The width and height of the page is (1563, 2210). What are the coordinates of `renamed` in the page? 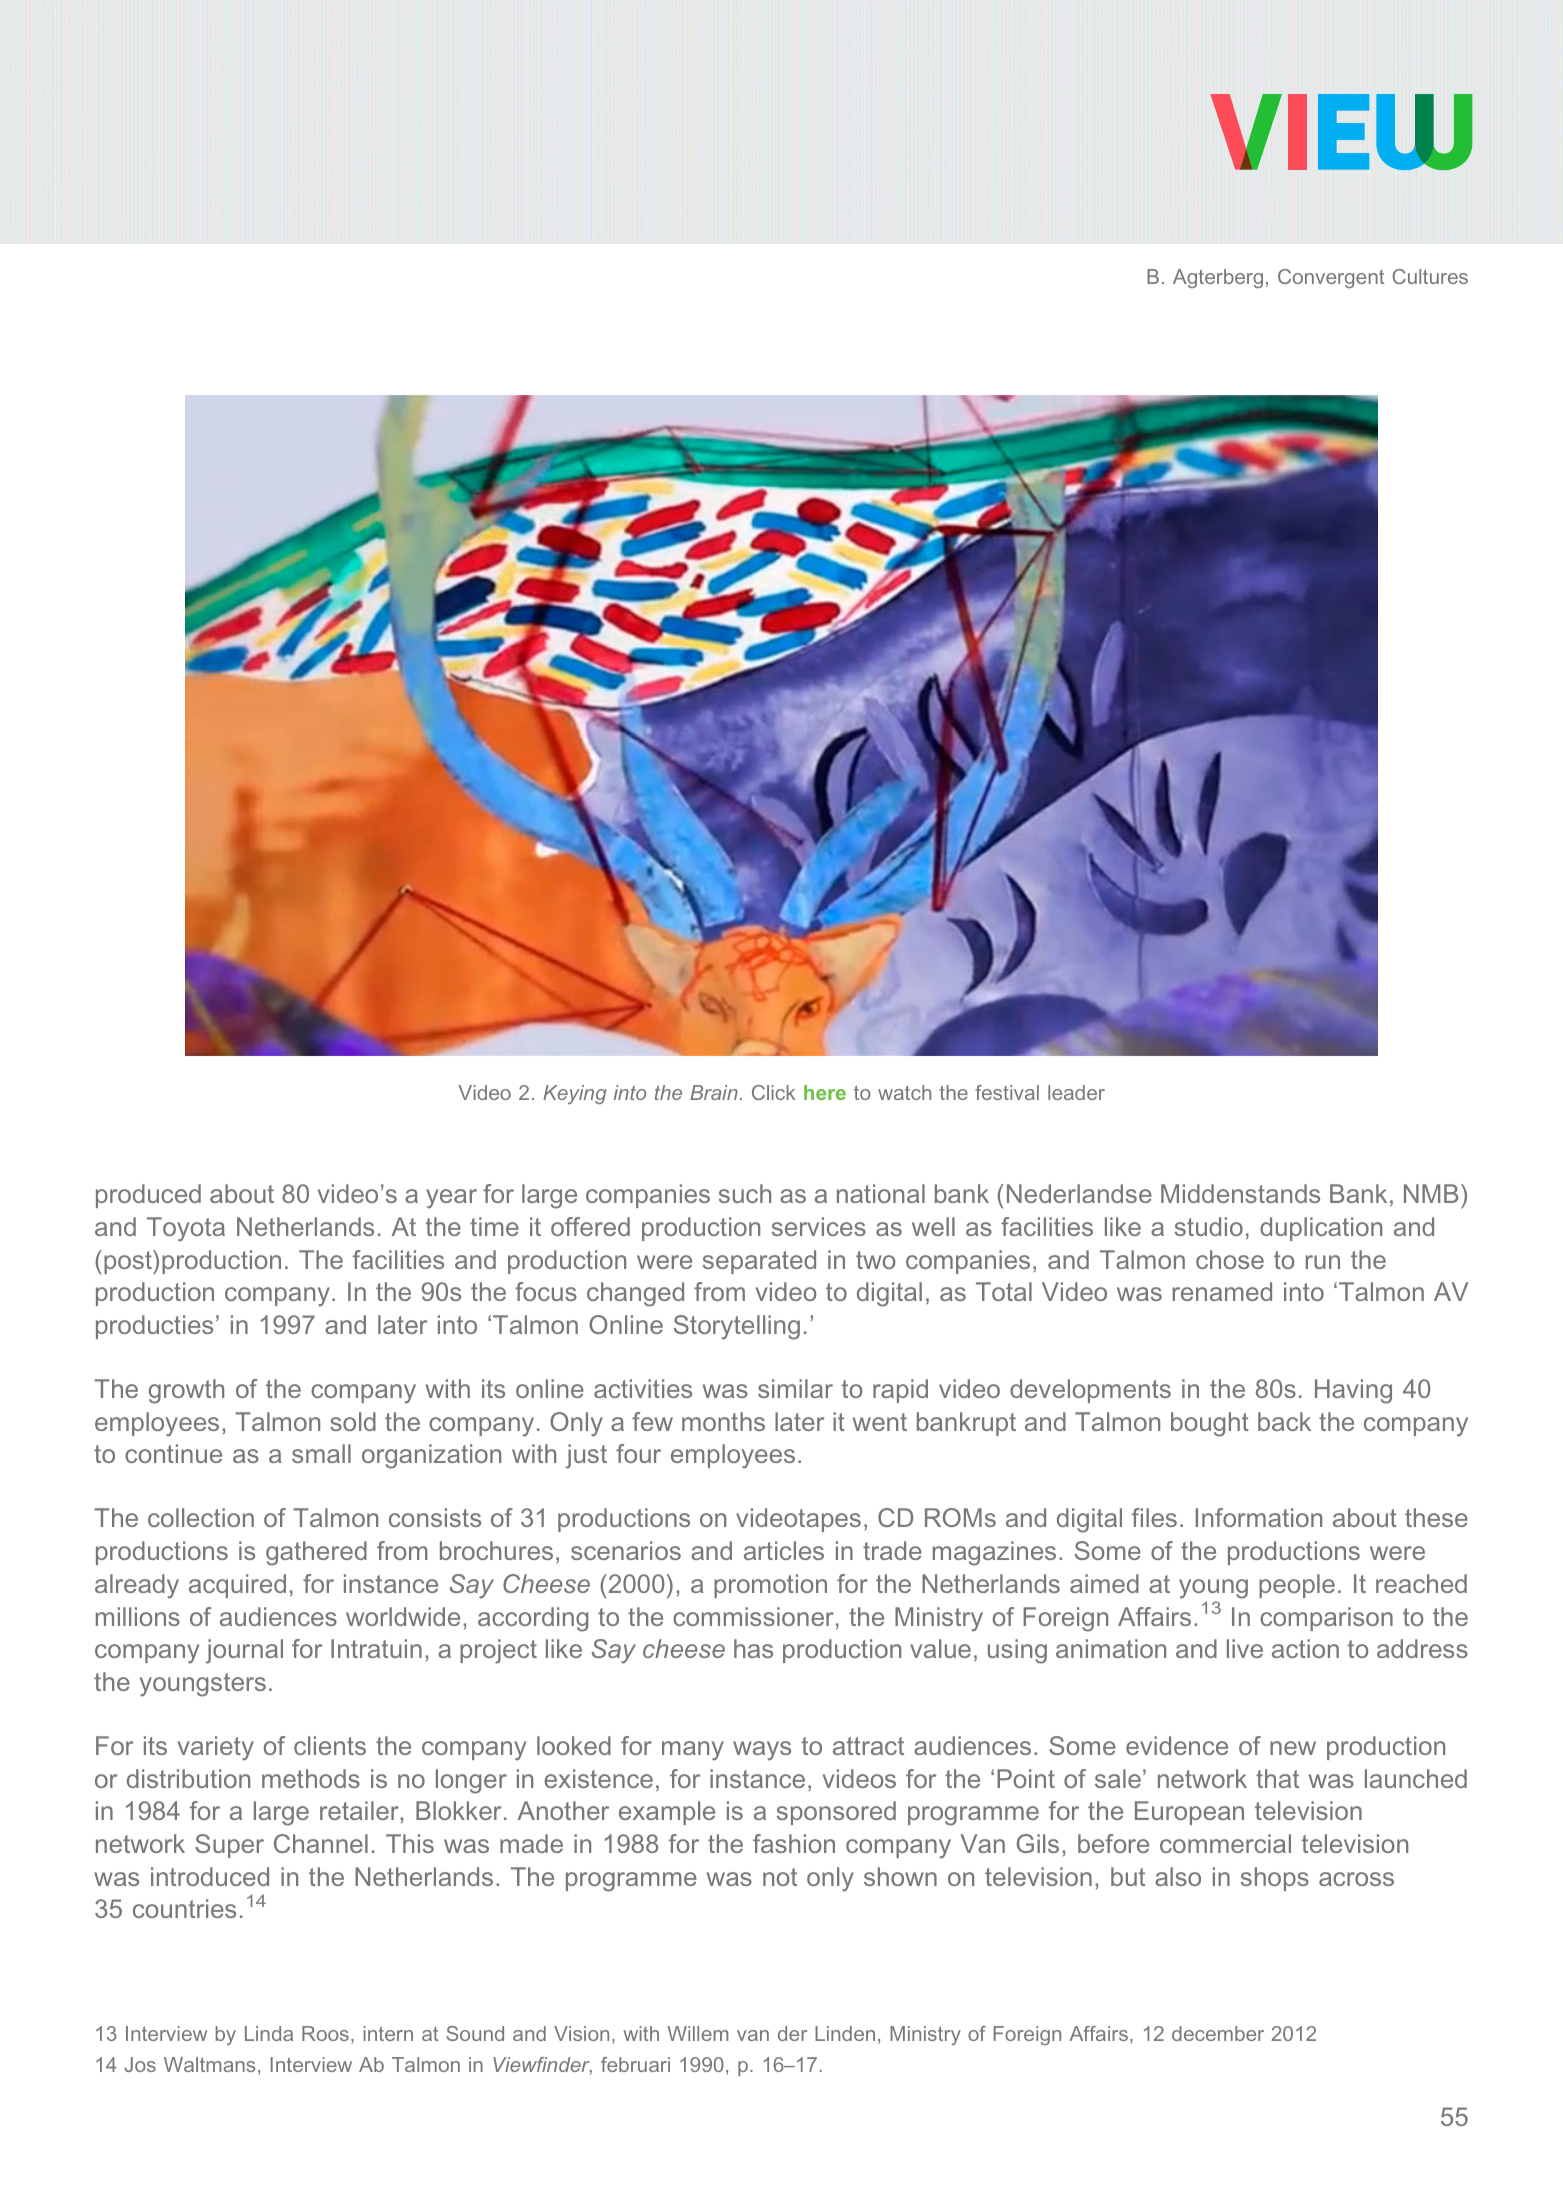 It's located at (1222, 1291).
